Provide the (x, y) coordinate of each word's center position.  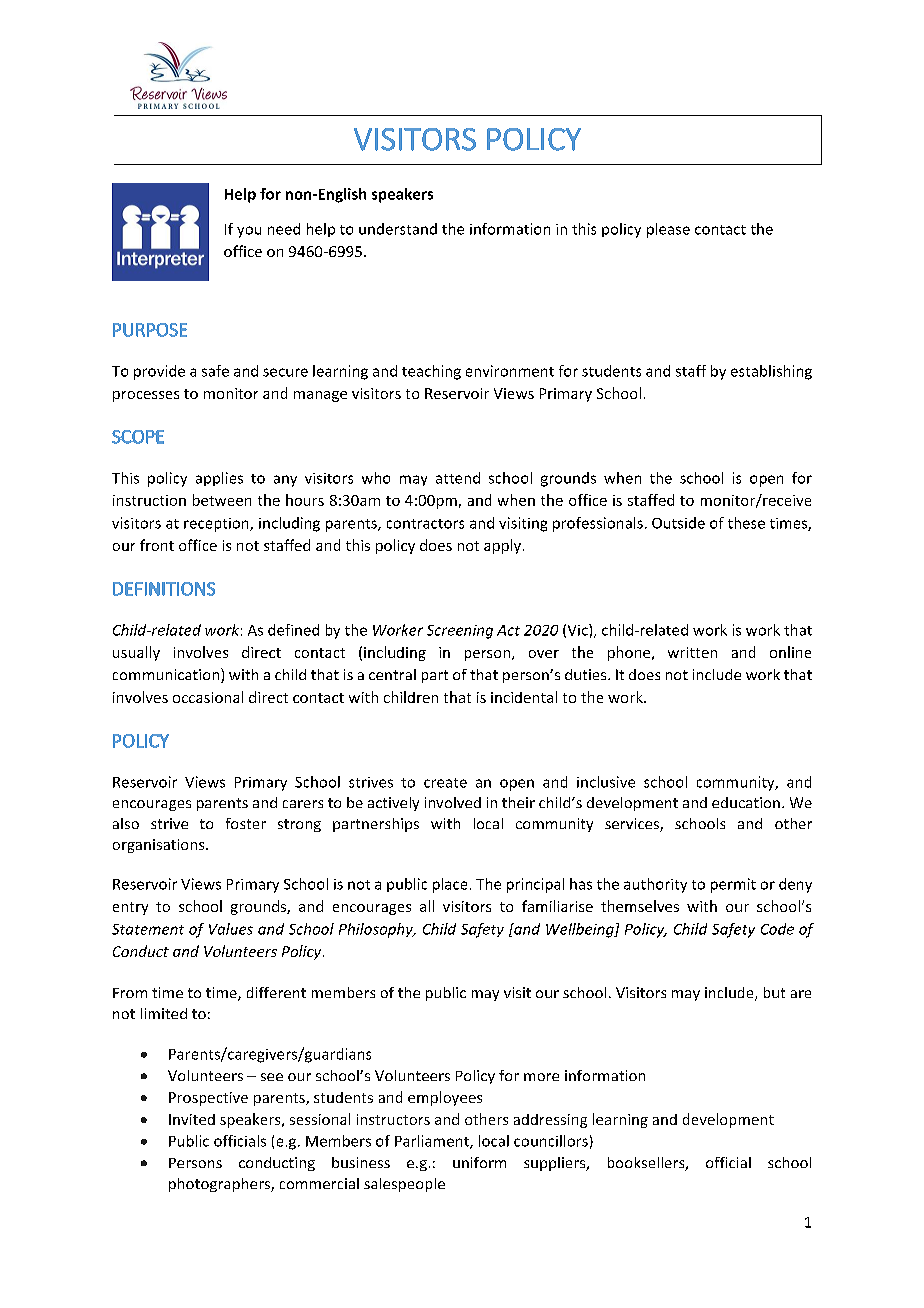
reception (217, 525)
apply (504, 546)
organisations (160, 846)
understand (398, 229)
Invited (192, 1119)
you (249, 232)
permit (733, 885)
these (746, 523)
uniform (479, 1162)
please (668, 230)
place (450, 885)
